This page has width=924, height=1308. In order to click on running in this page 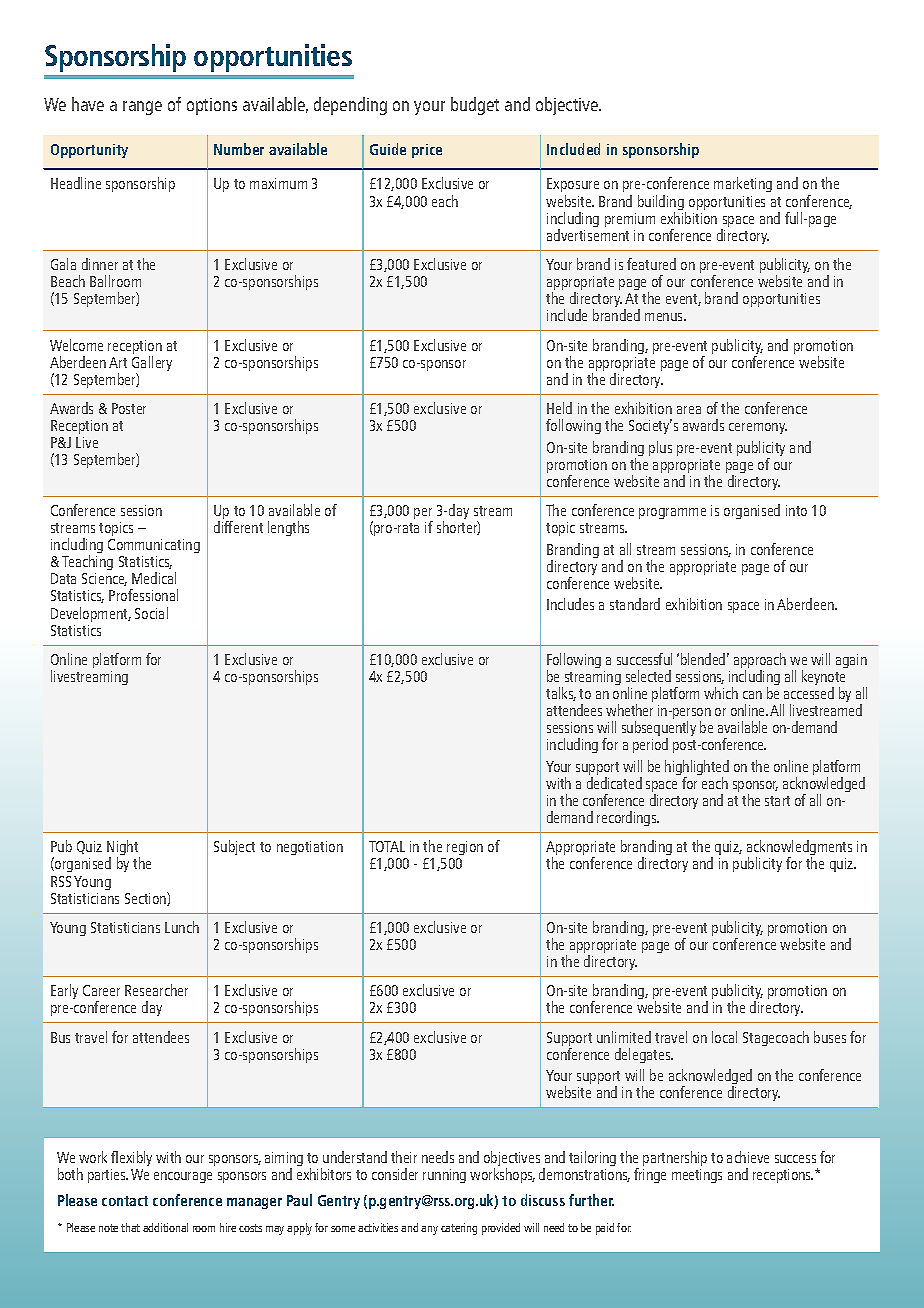, I will do `click(444, 1176)`.
